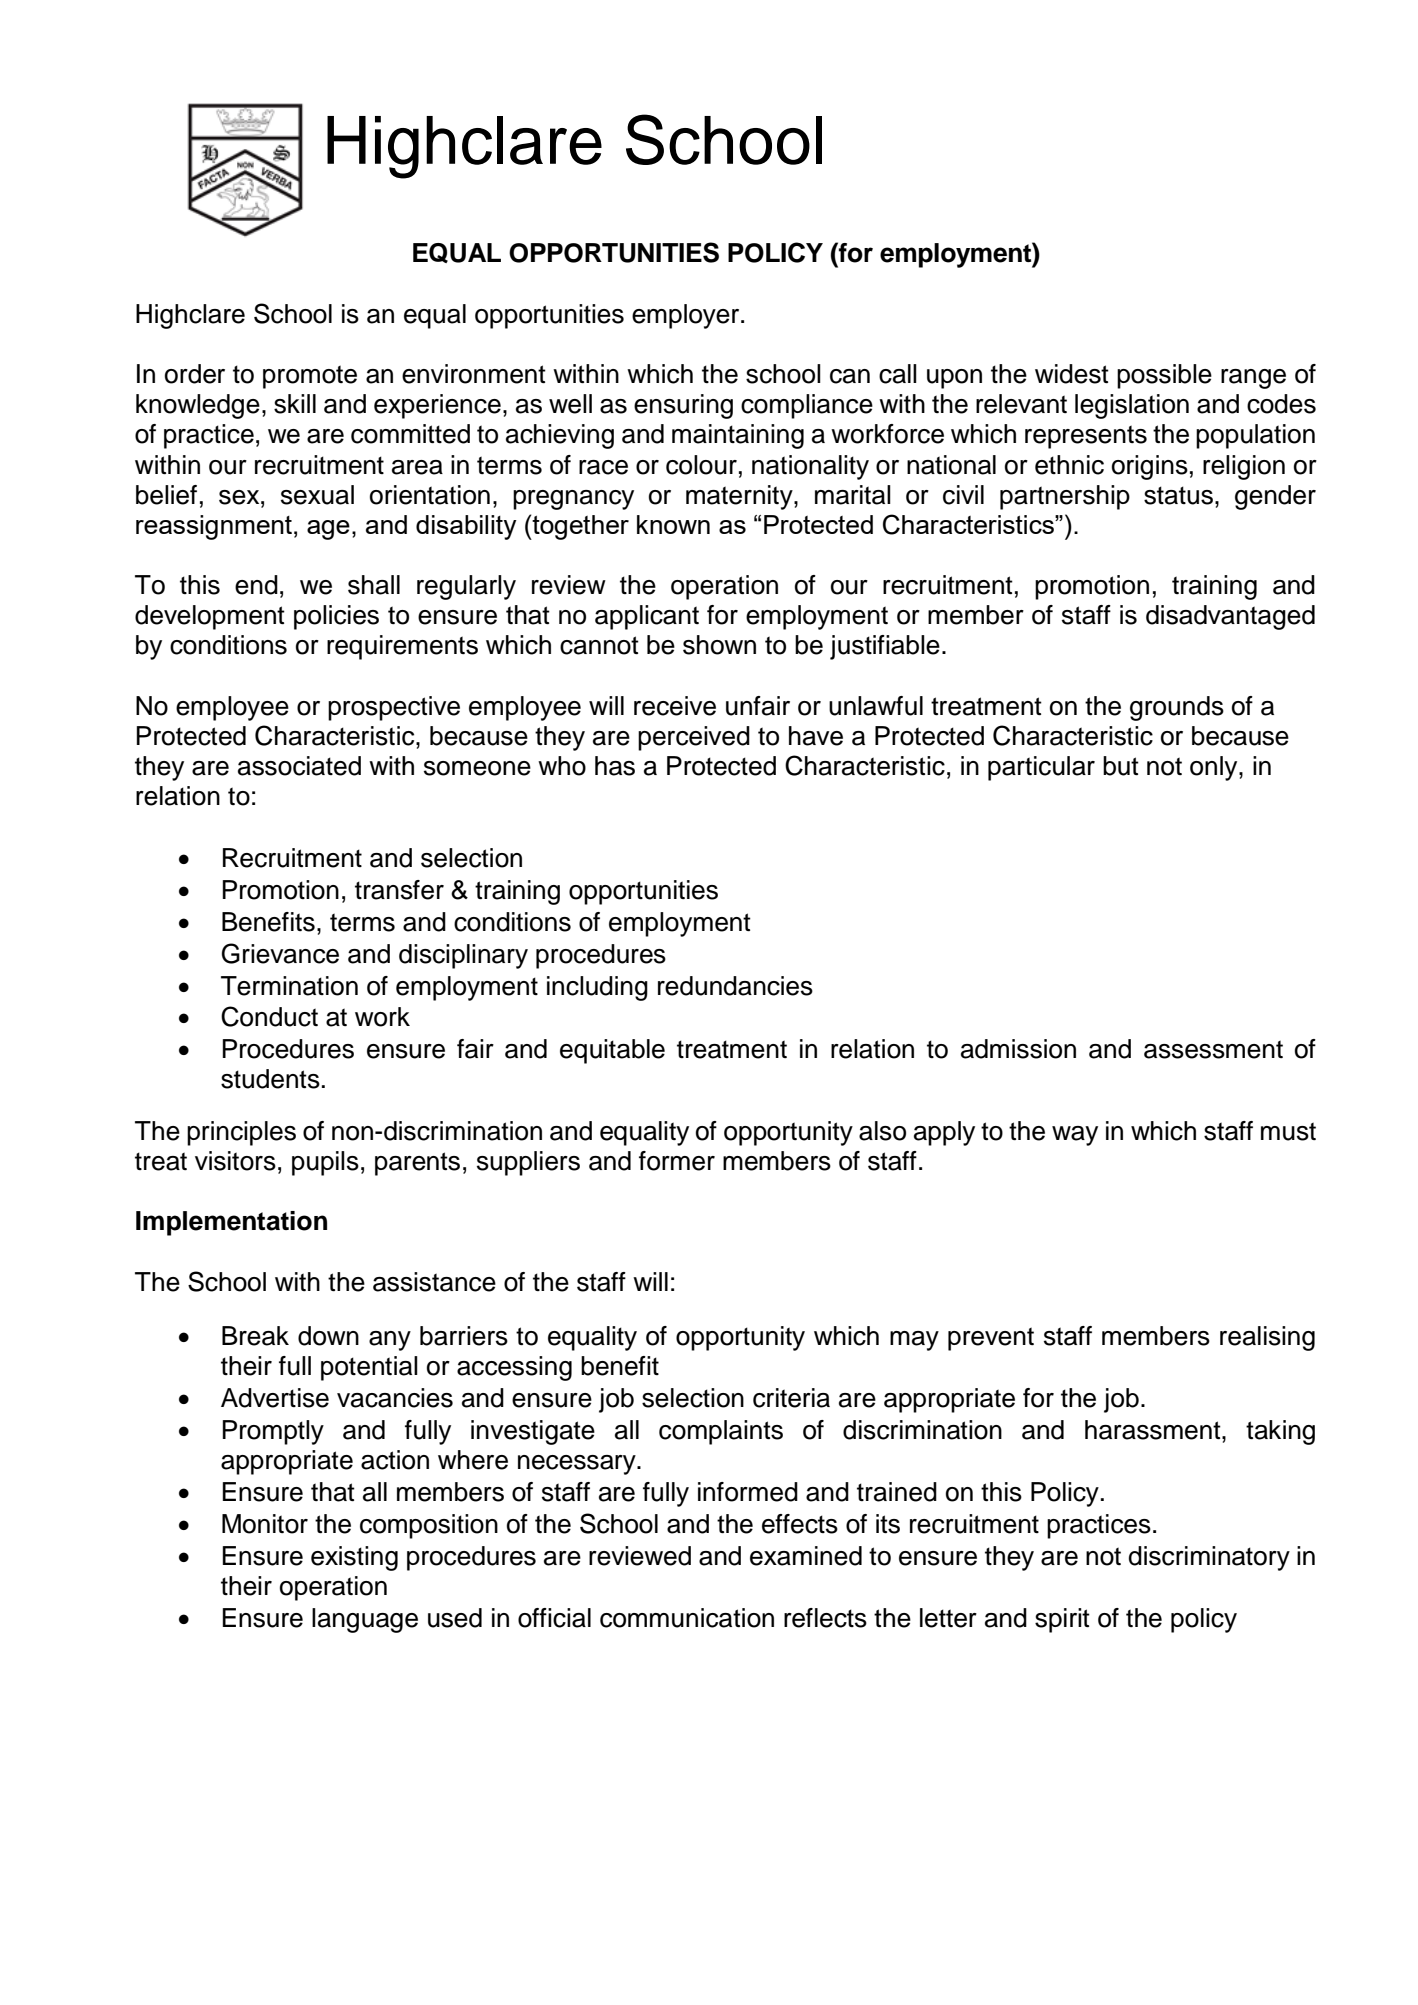 The height and width of the page is (2005, 1418). I want to click on possible, so click(1164, 376).
